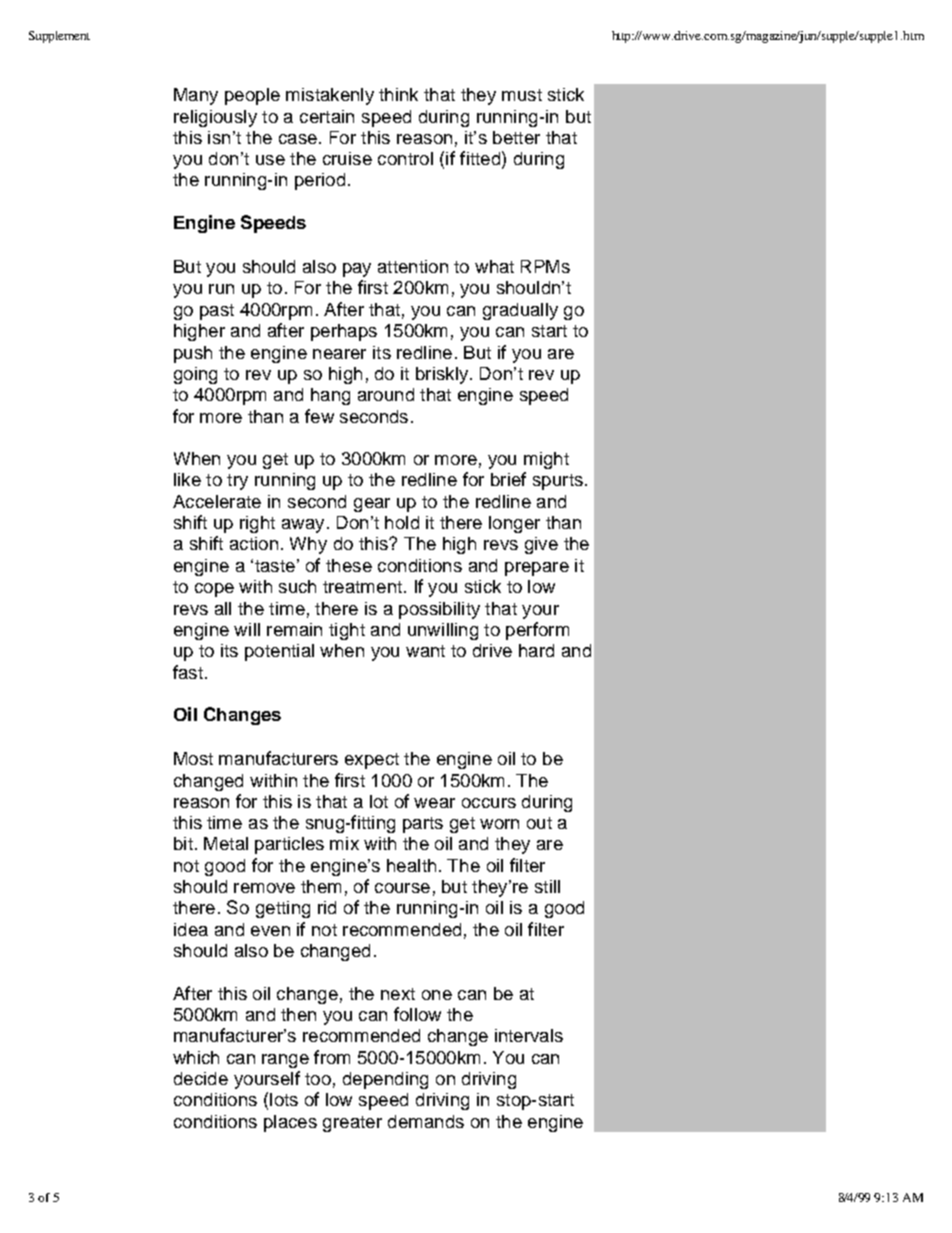 This screenshot has width=952, height=1233. What do you see at coordinates (520, 311) in the screenshot?
I see `gradually` at bounding box center [520, 311].
